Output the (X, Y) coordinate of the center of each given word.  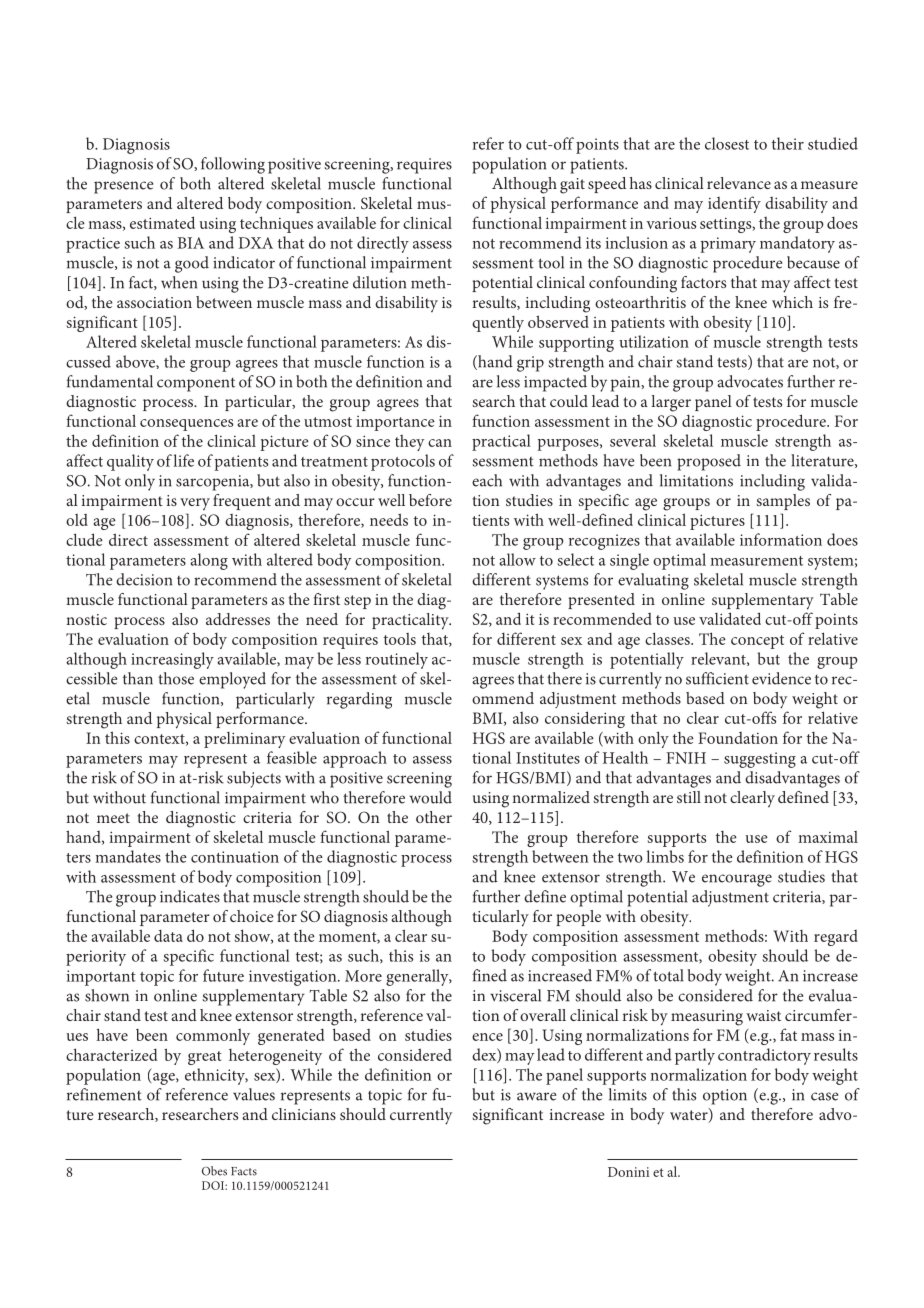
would (431, 797)
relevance (739, 183)
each (487, 480)
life (183, 460)
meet (113, 818)
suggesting (760, 760)
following (233, 165)
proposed (709, 462)
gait (572, 186)
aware (536, 1096)
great (205, 1058)
